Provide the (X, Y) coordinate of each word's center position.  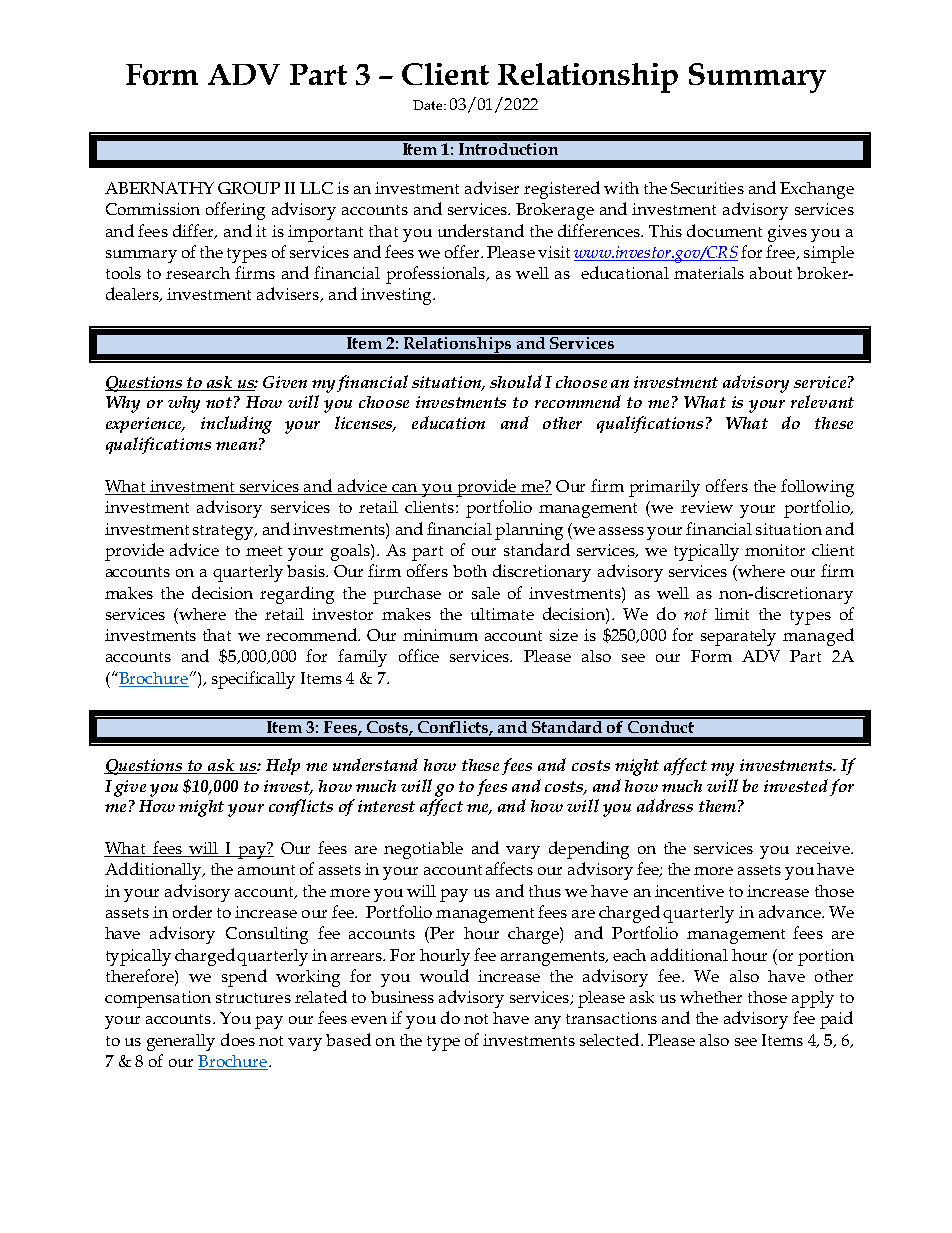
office (419, 655)
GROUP (249, 188)
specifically (253, 680)
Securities (707, 188)
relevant (822, 401)
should (516, 381)
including (236, 425)
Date (429, 105)
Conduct (661, 725)
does (238, 1039)
